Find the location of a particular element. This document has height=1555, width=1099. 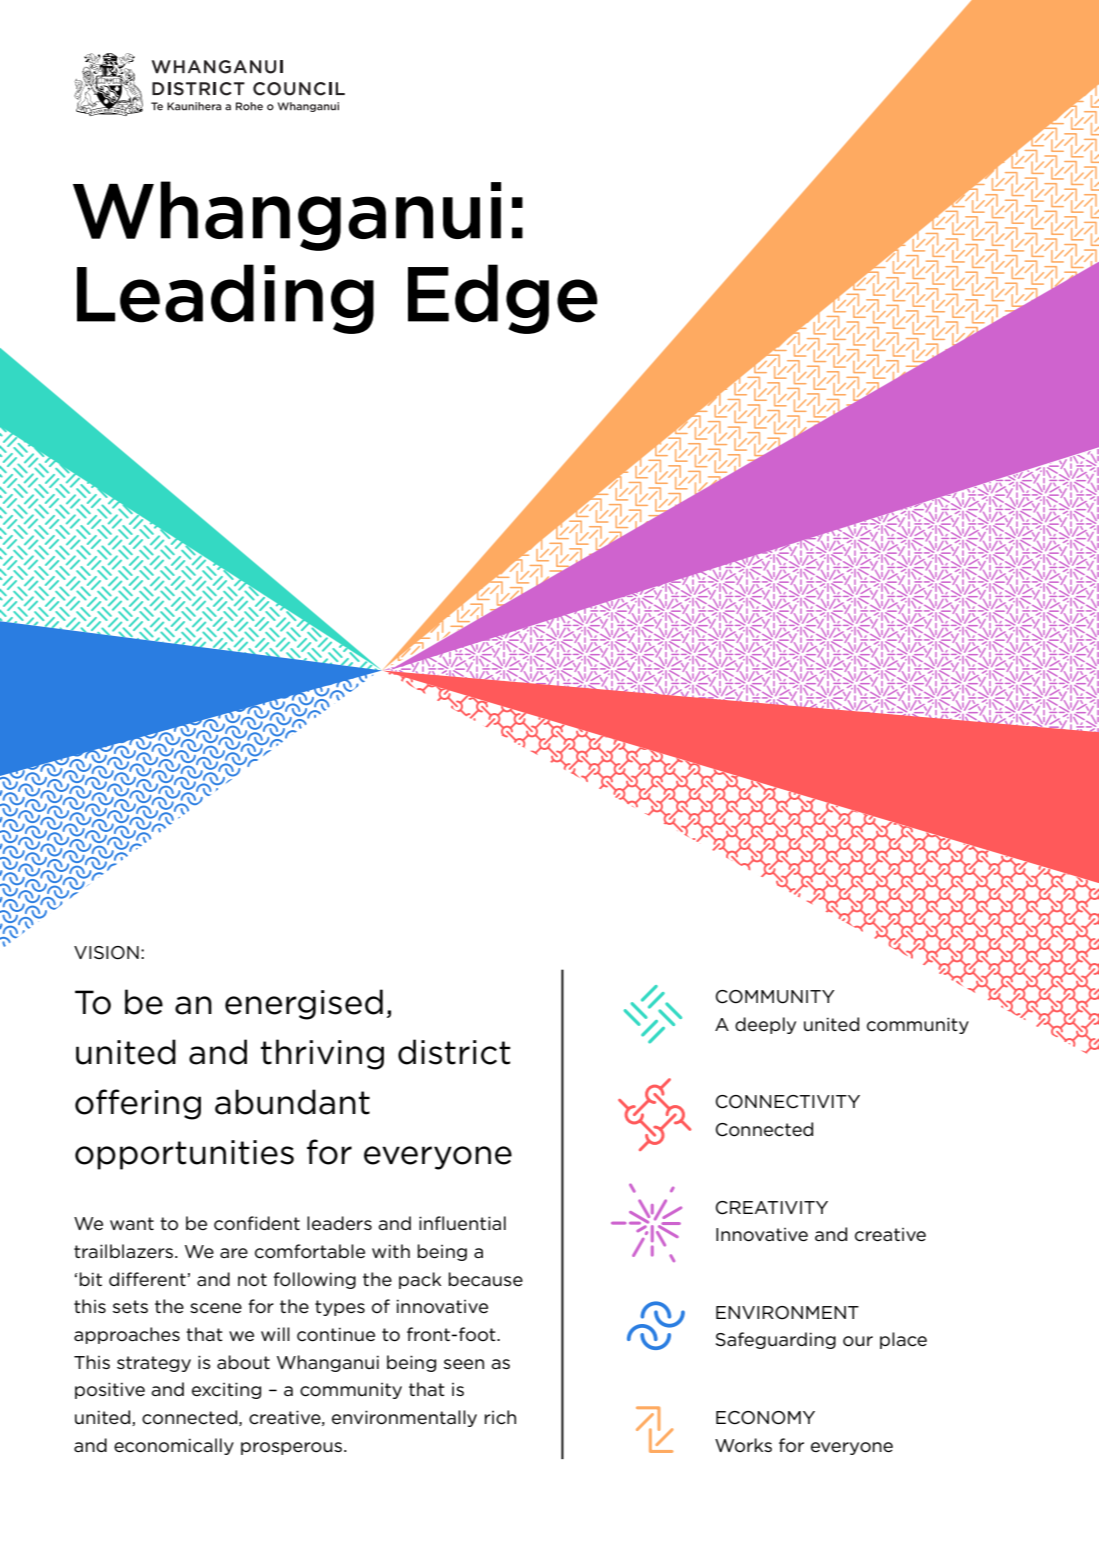

Leading is located at coordinates (225, 299).
